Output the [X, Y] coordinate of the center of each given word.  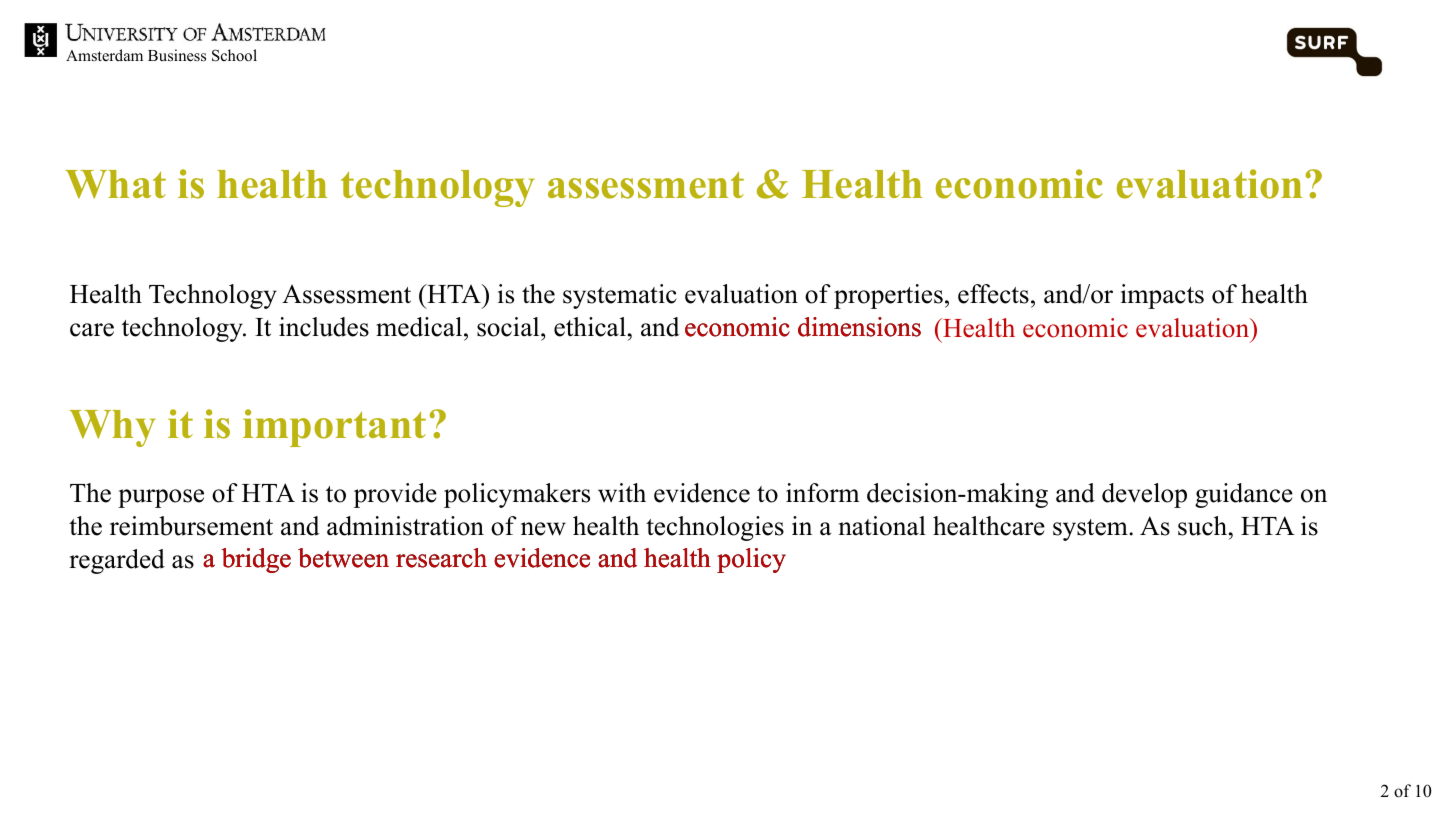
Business [177, 55]
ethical [590, 327]
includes [324, 327]
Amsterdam [104, 55]
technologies [715, 528]
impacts [1162, 296]
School [234, 55]
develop [1144, 495]
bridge [256, 560]
